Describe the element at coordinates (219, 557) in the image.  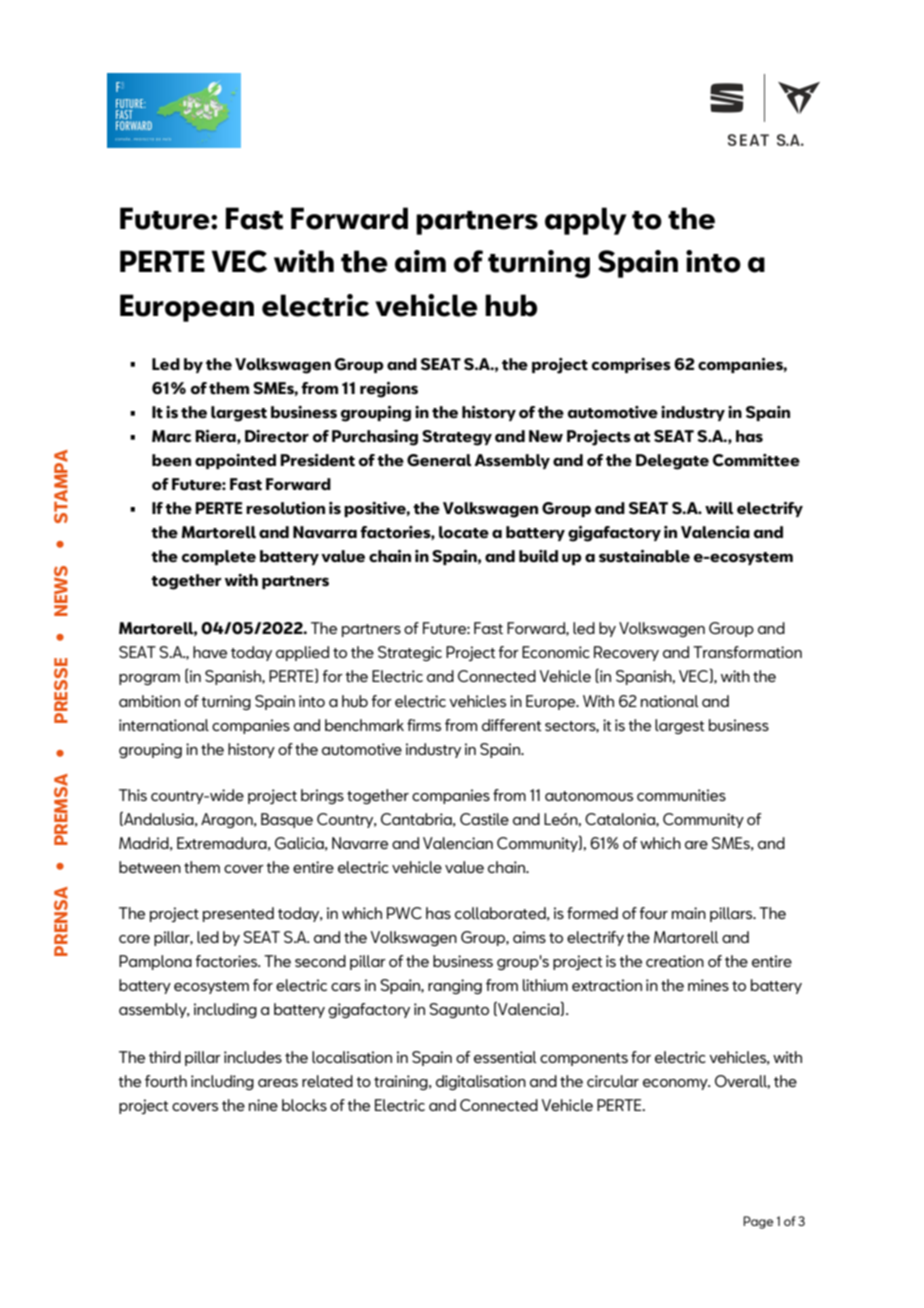
I see `complete` at that location.
